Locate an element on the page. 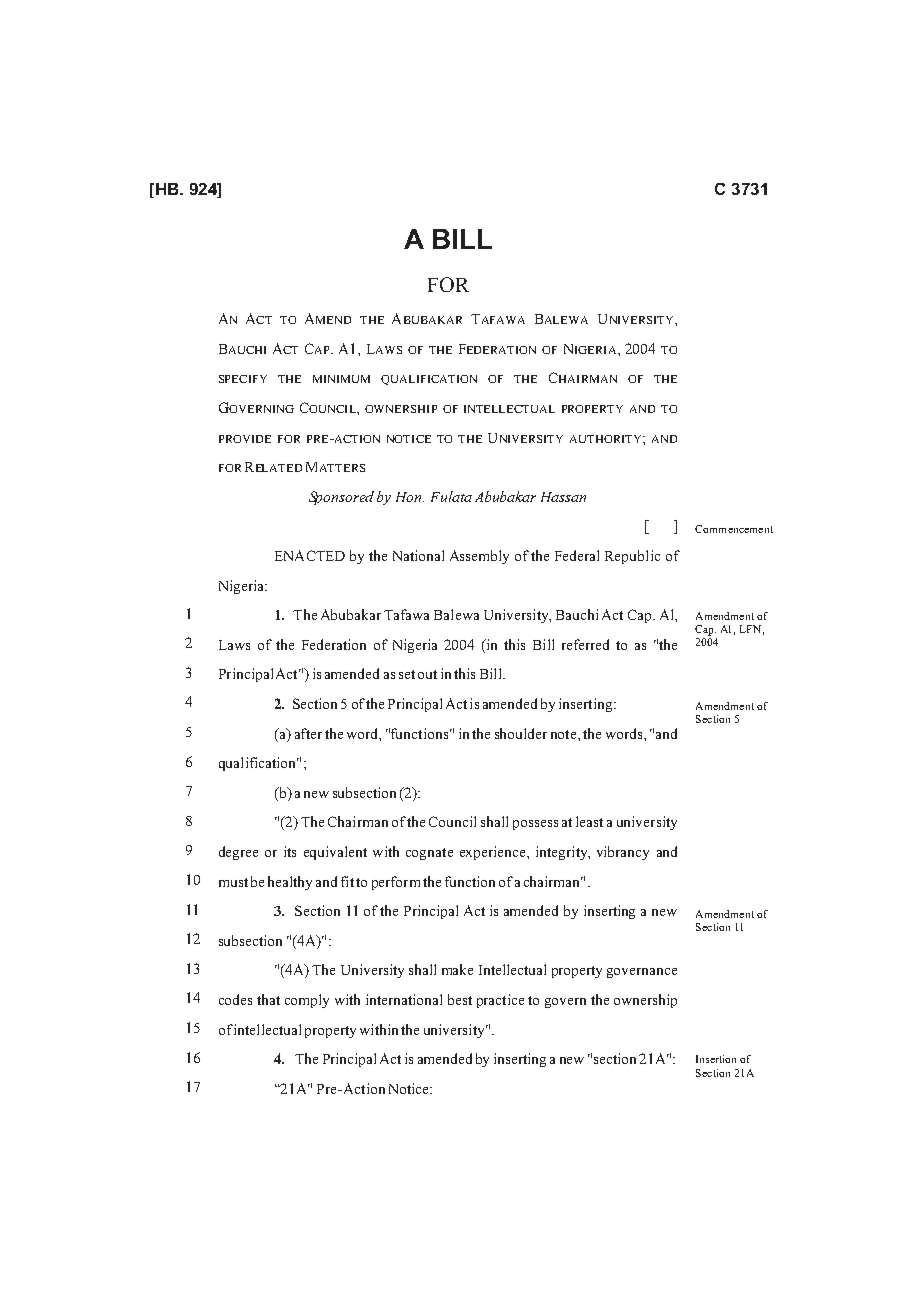  note is located at coordinates (565, 734).
